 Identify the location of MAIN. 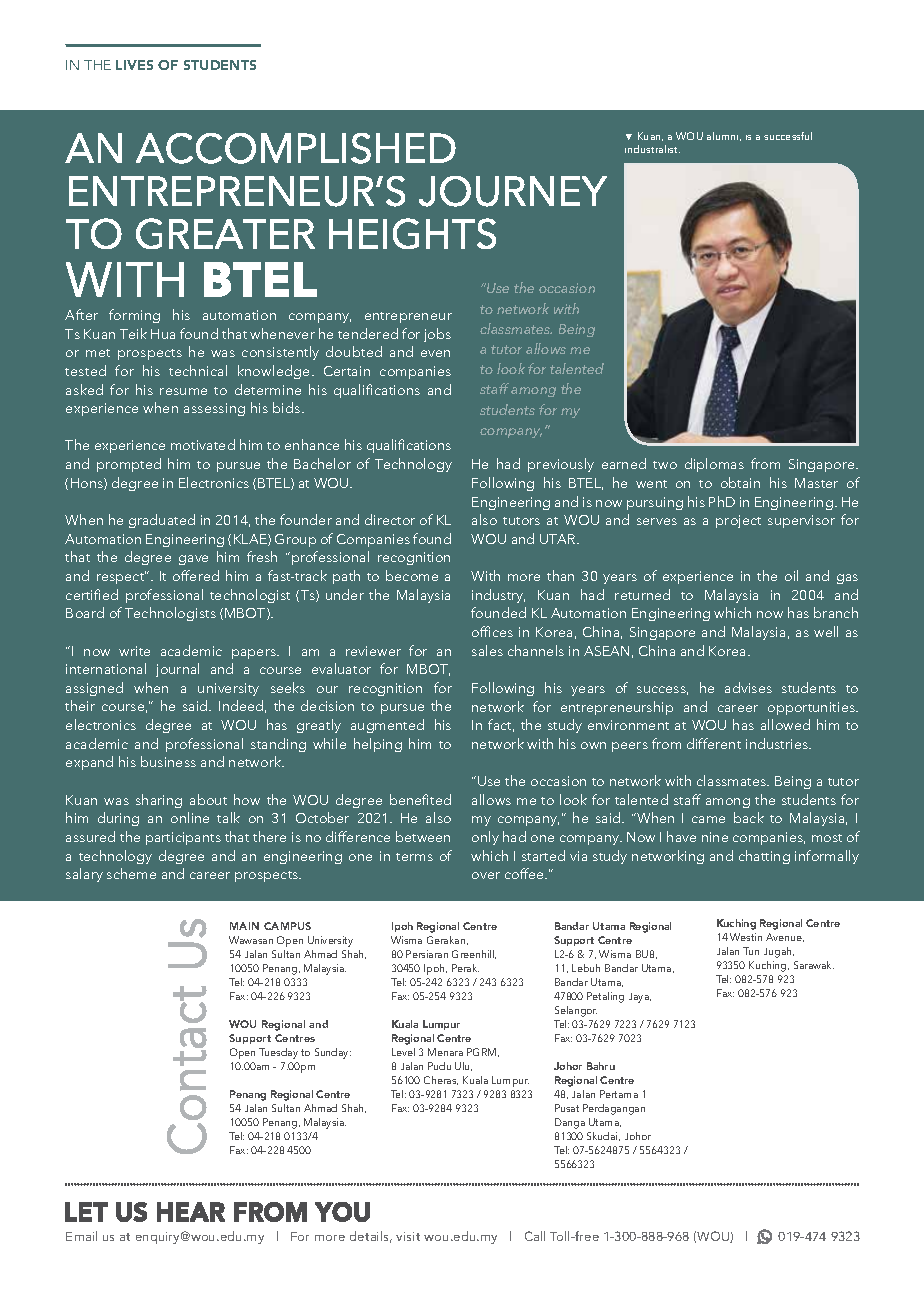
(244, 926).
